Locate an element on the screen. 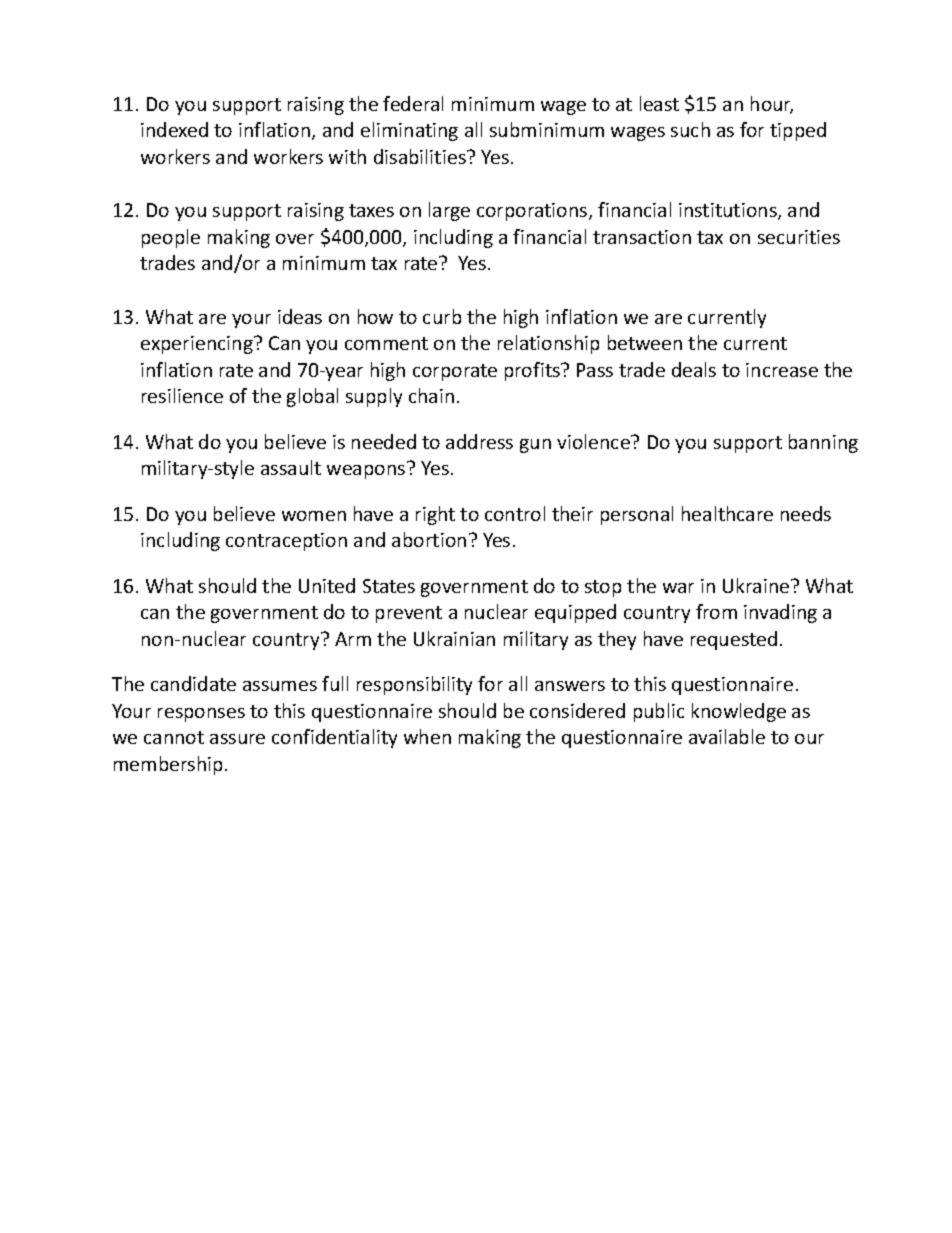 The width and height of the screenshot is (952, 1233). contraception is located at coordinates (286, 542).
